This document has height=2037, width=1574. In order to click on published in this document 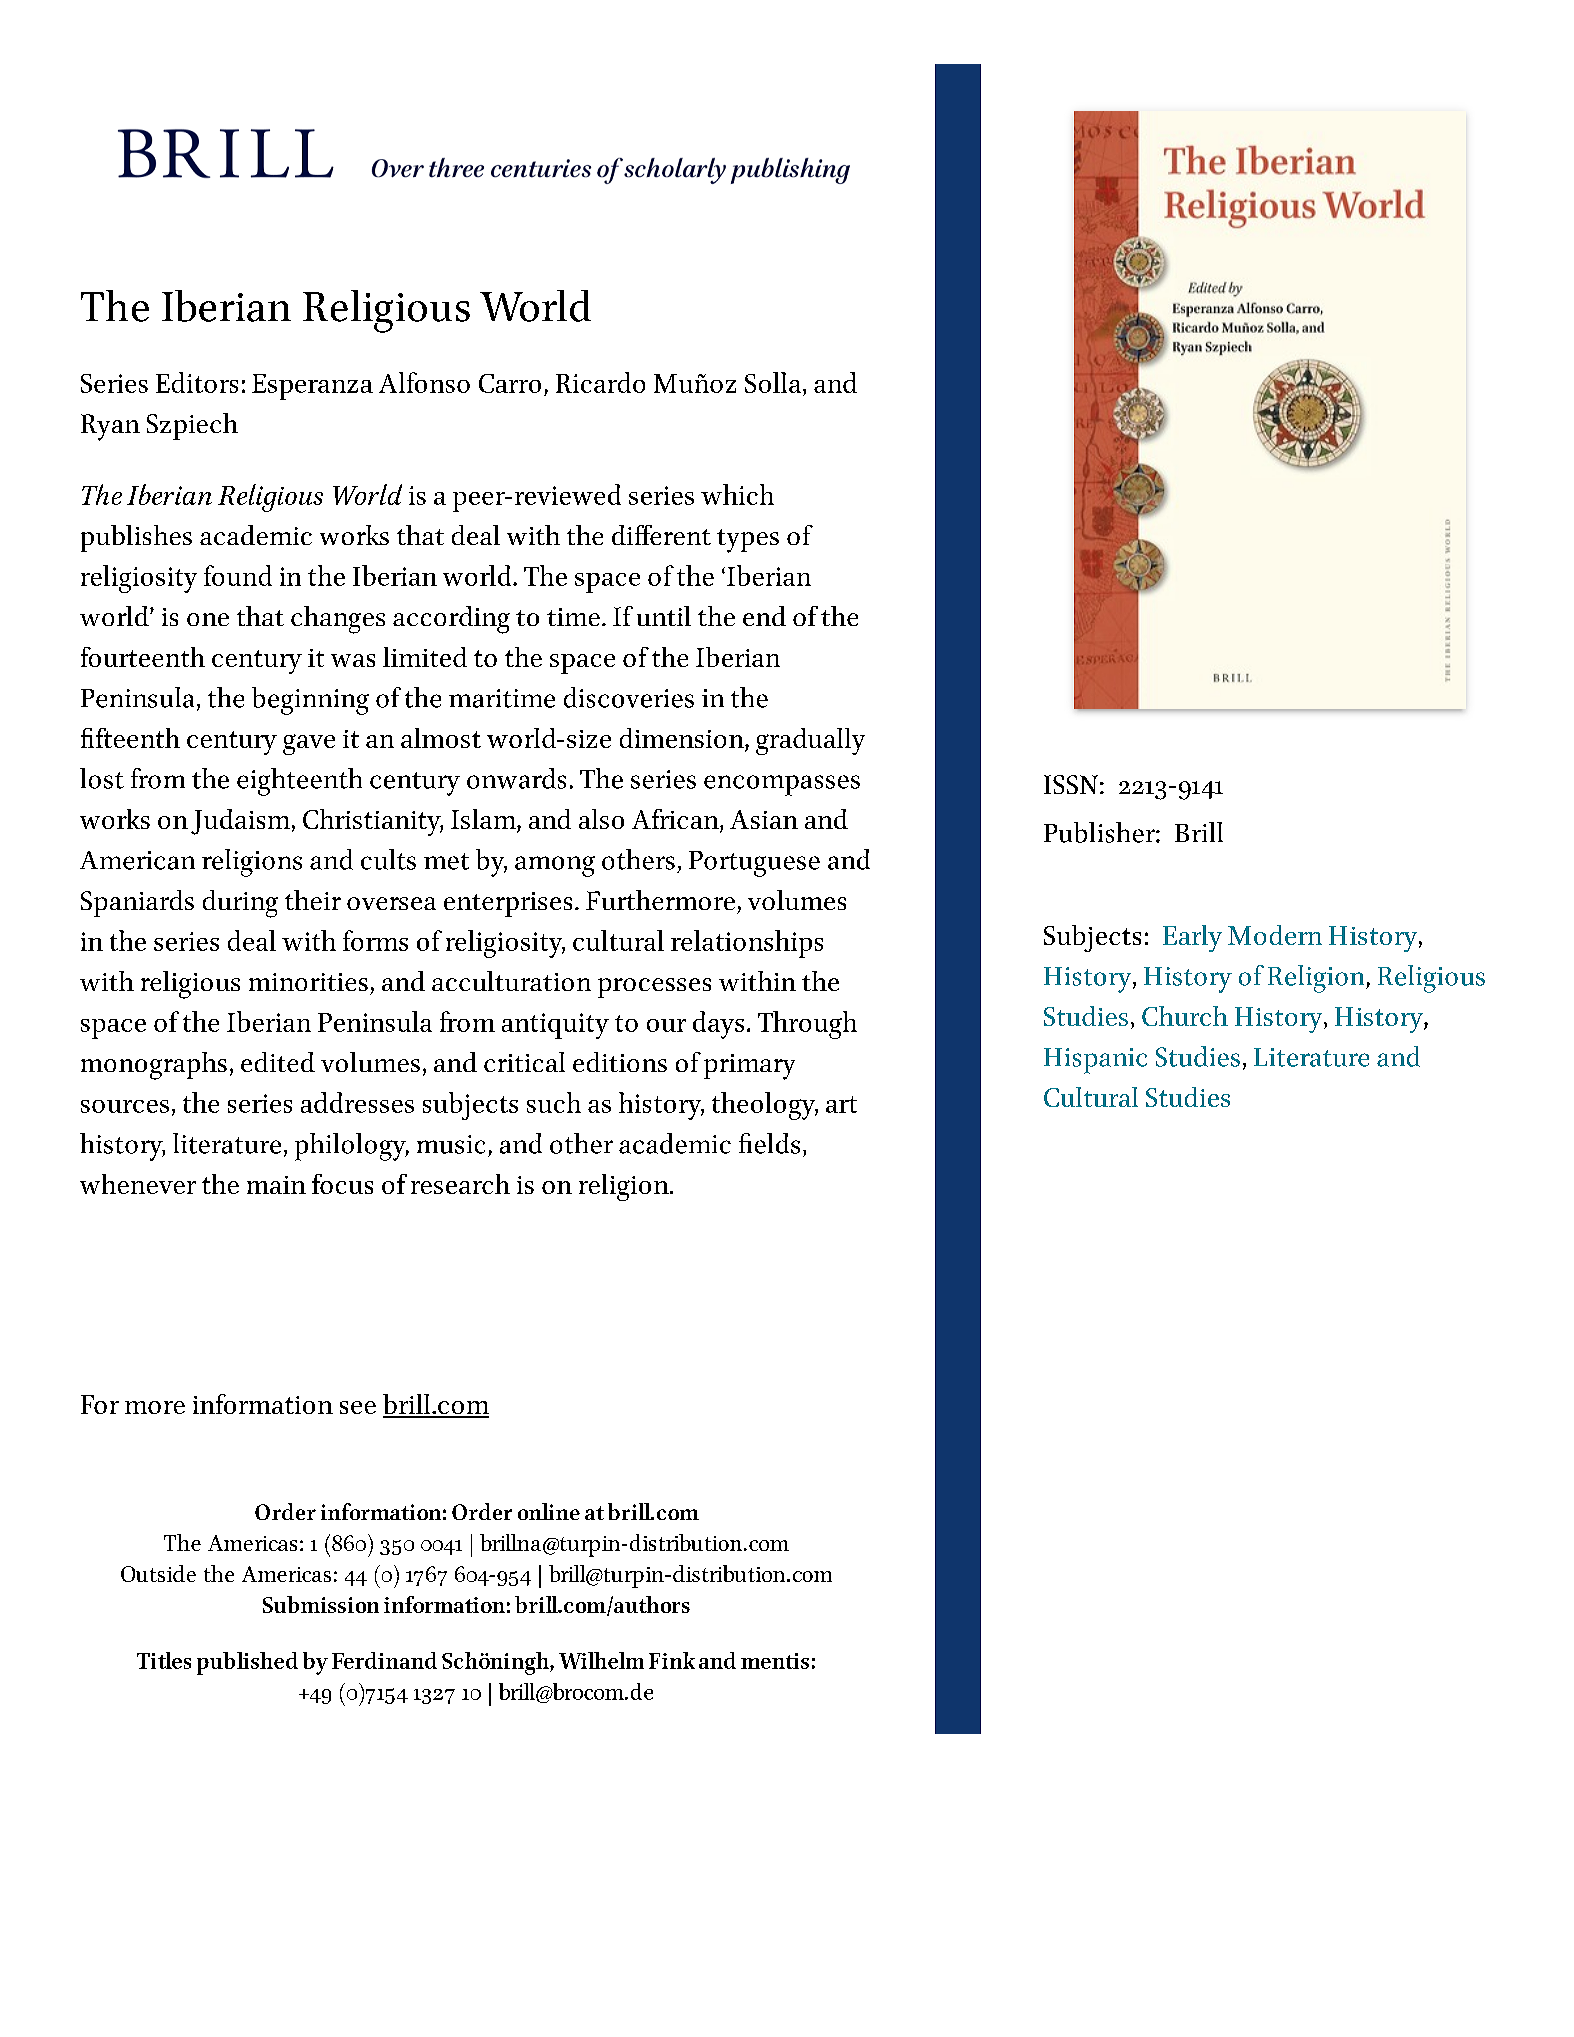, I will do `click(247, 1663)`.
